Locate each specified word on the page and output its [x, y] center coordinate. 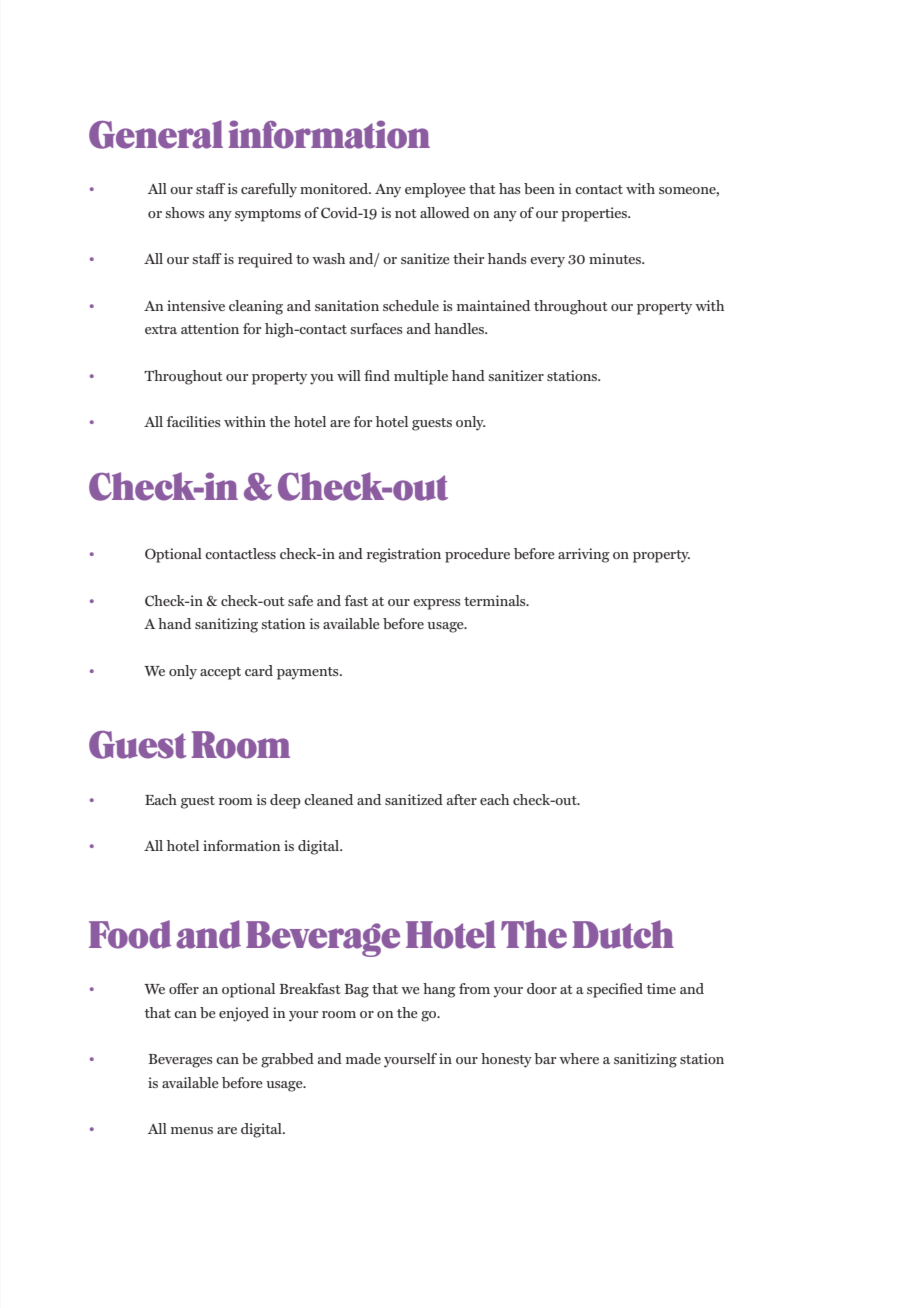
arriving [584, 555]
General [156, 134]
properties [595, 214]
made [363, 1058]
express [436, 604]
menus [192, 1130]
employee [435, 190]
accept [220, 673]
